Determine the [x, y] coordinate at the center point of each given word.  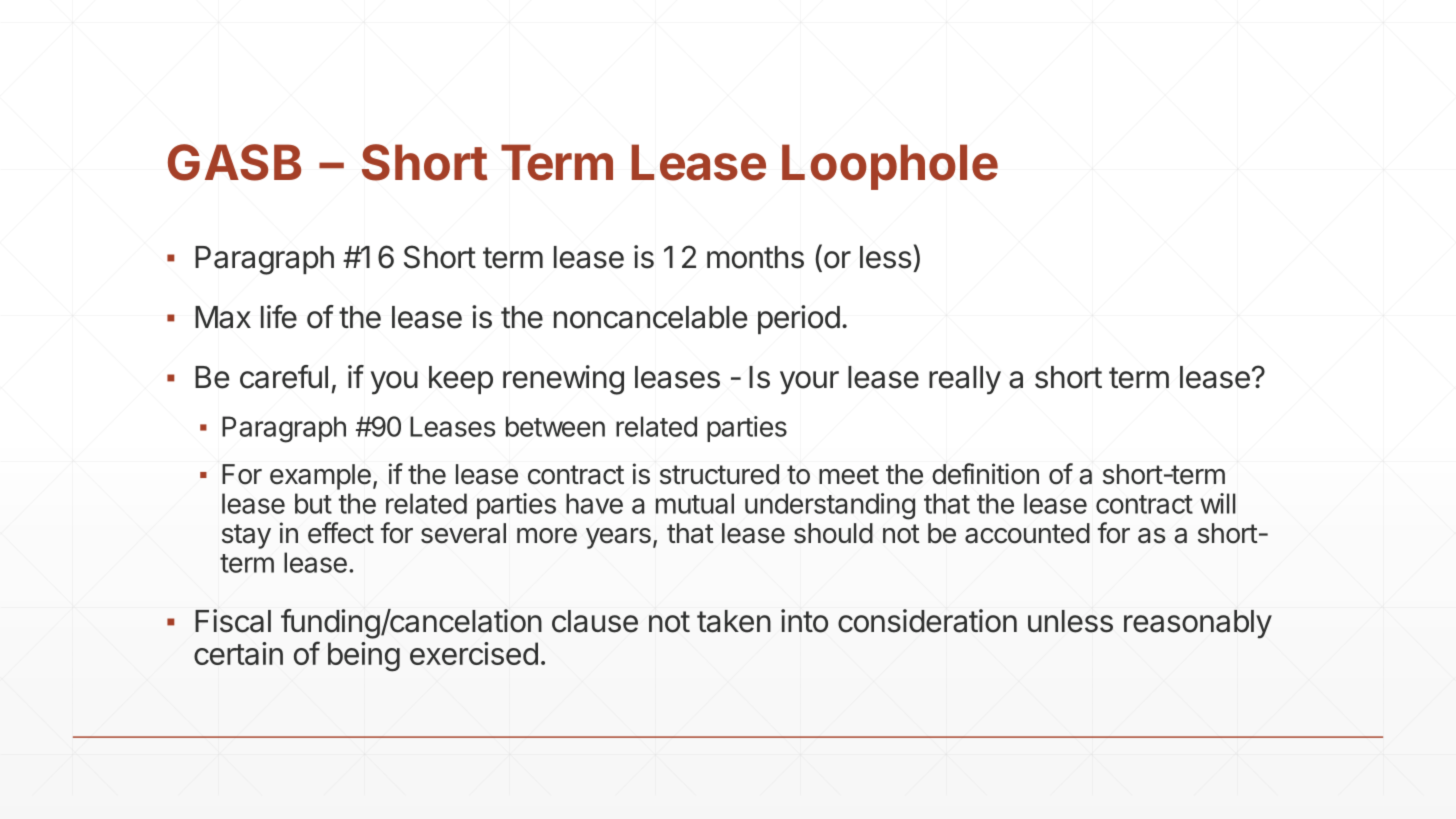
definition [985, 474]
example [320, 477]
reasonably [1198, 624]
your [809, 383]
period [799, 319]
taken [734, 621]
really [965, 380]
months [755, 257]
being [364, 657]
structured [719, 474]
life [279, 317]
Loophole [890, 167]
